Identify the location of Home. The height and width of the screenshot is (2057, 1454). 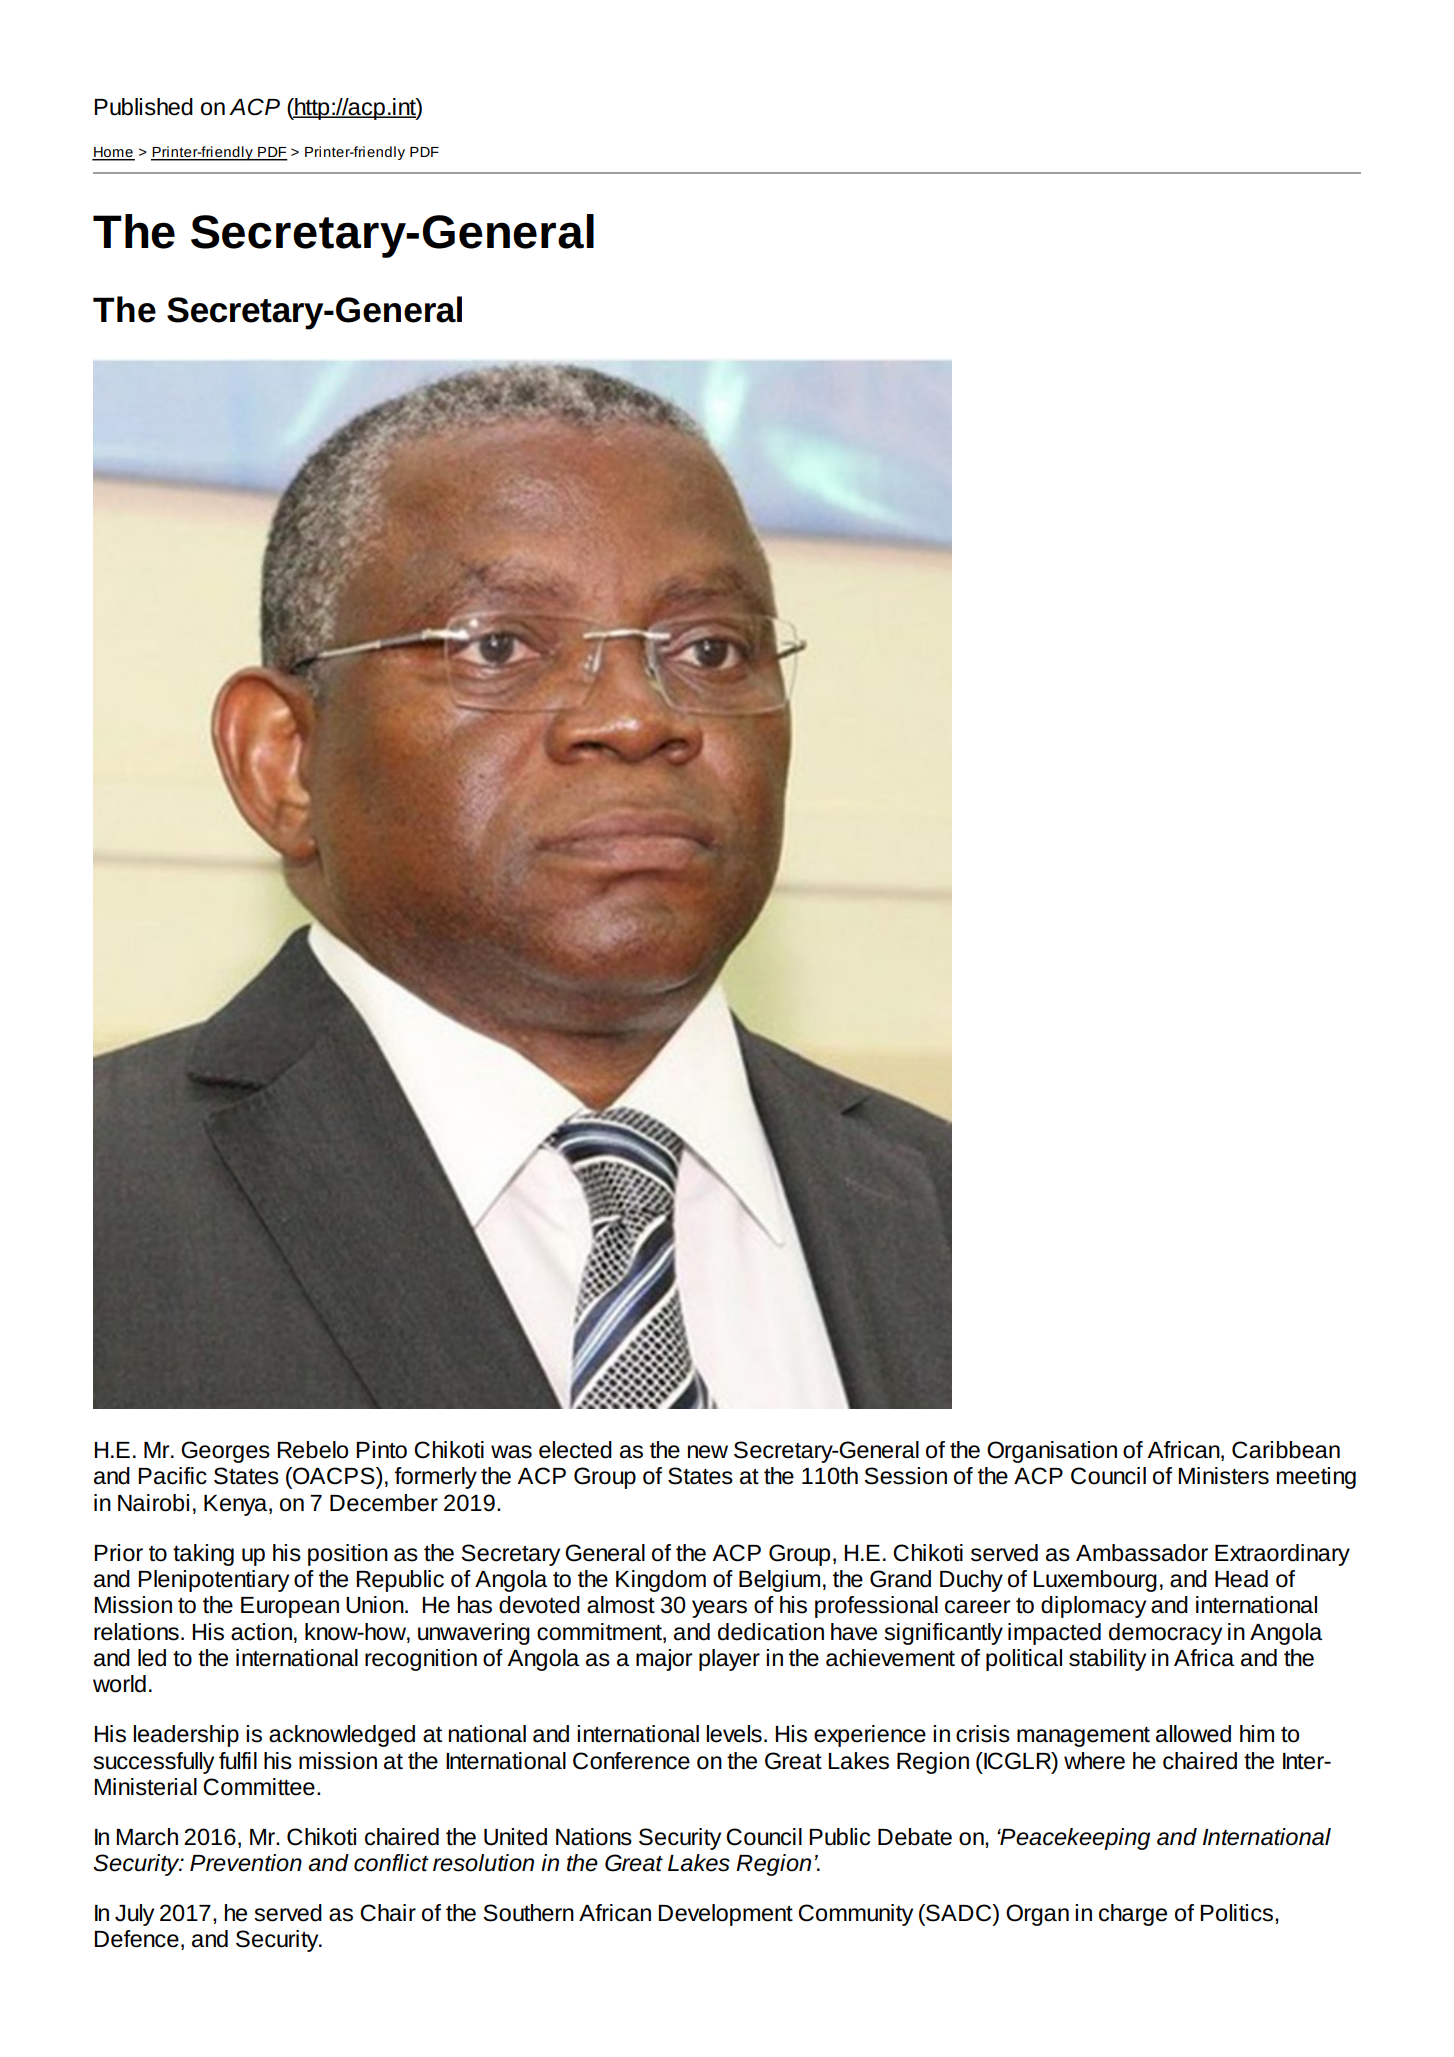
(113, 153).
